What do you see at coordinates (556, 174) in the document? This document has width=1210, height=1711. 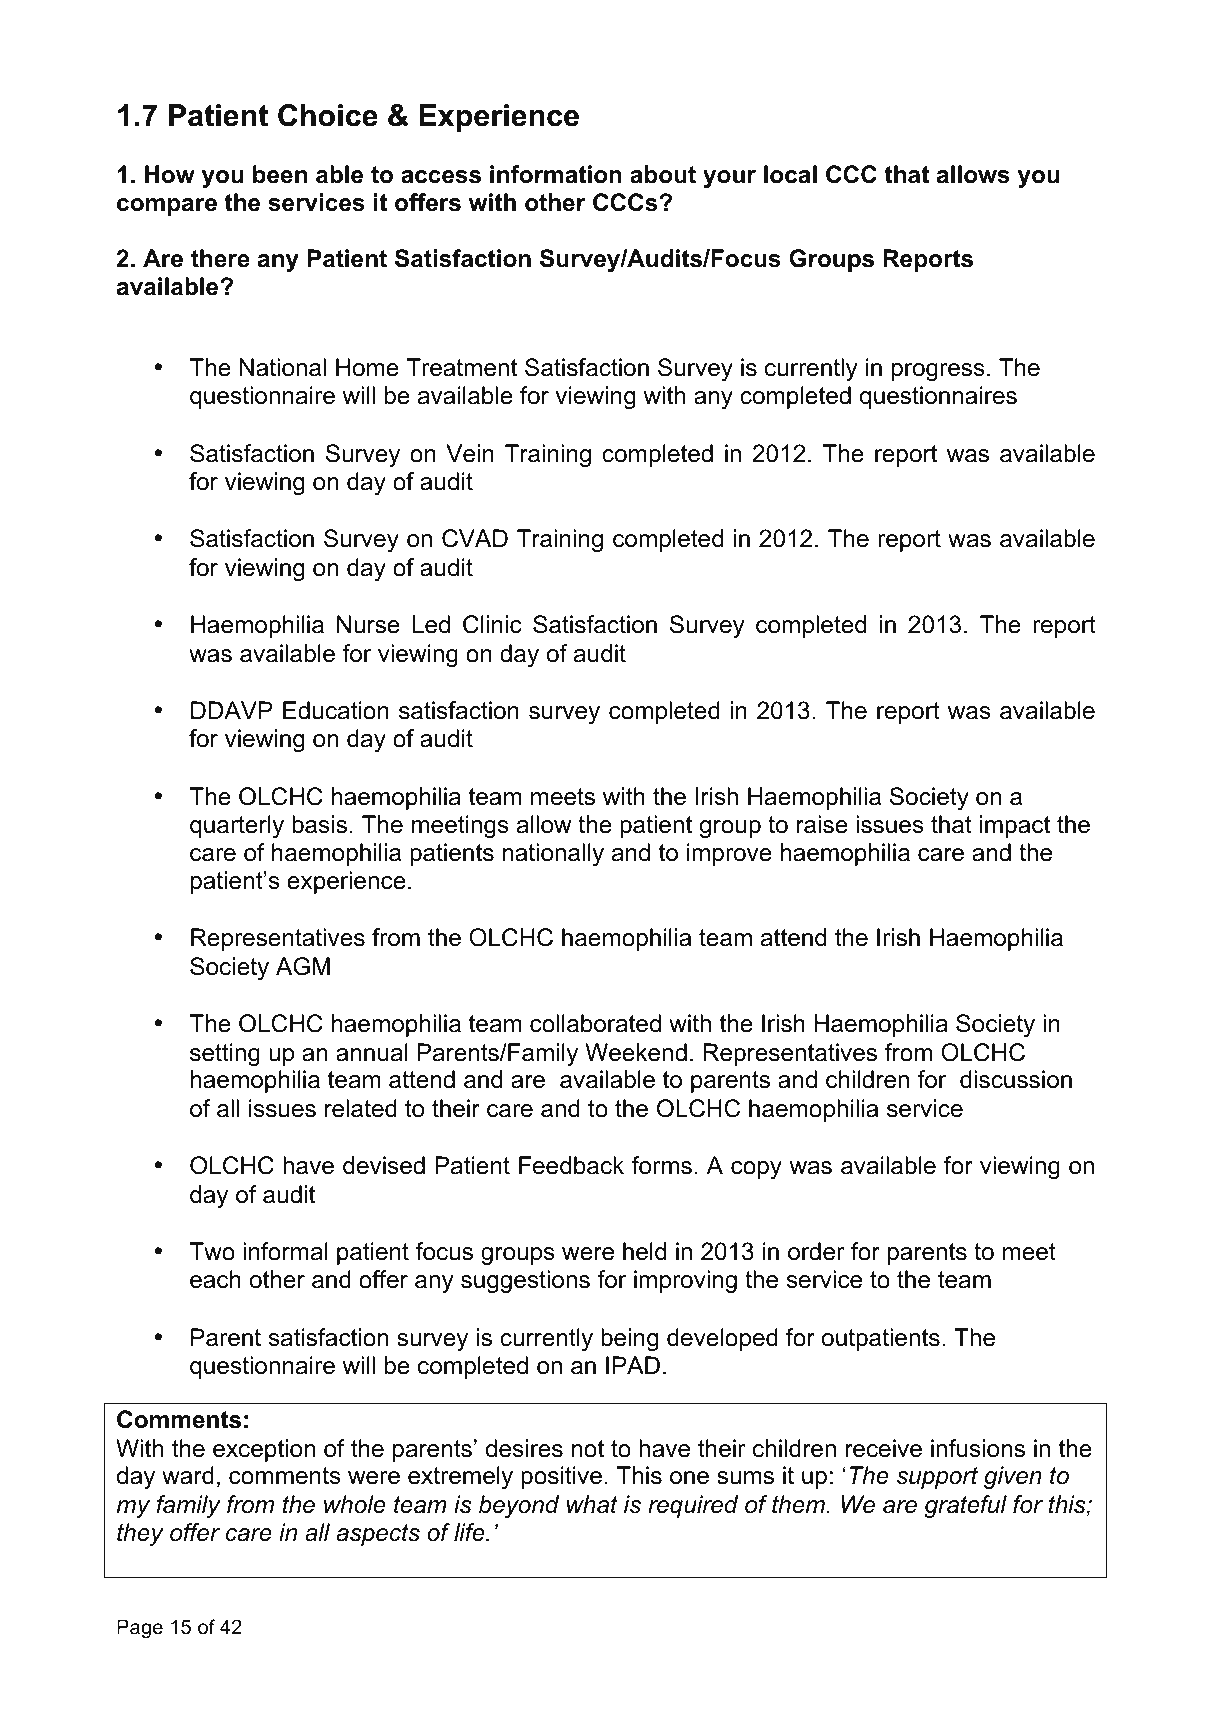 I see `information` at bounding box center [556, 174].
